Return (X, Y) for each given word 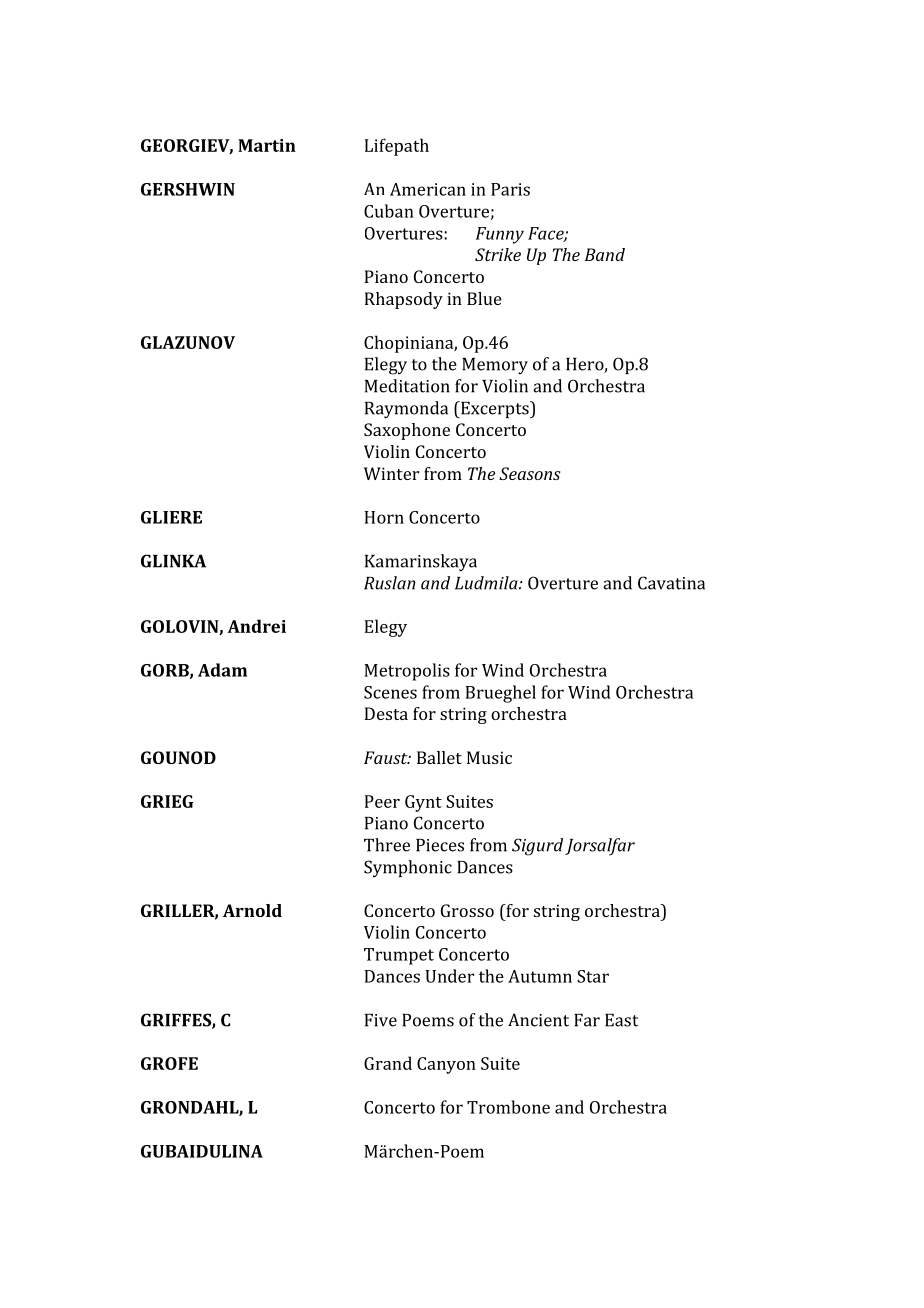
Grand (388, 1063)
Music (489, 757)
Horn (384, 517)
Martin (267, 145)
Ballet (439, 757)
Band (605, 254)
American (428, 189)
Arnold (252, 910)
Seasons (529, 473)
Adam (222, 670)
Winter (391, 473)
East (621, 1020)
